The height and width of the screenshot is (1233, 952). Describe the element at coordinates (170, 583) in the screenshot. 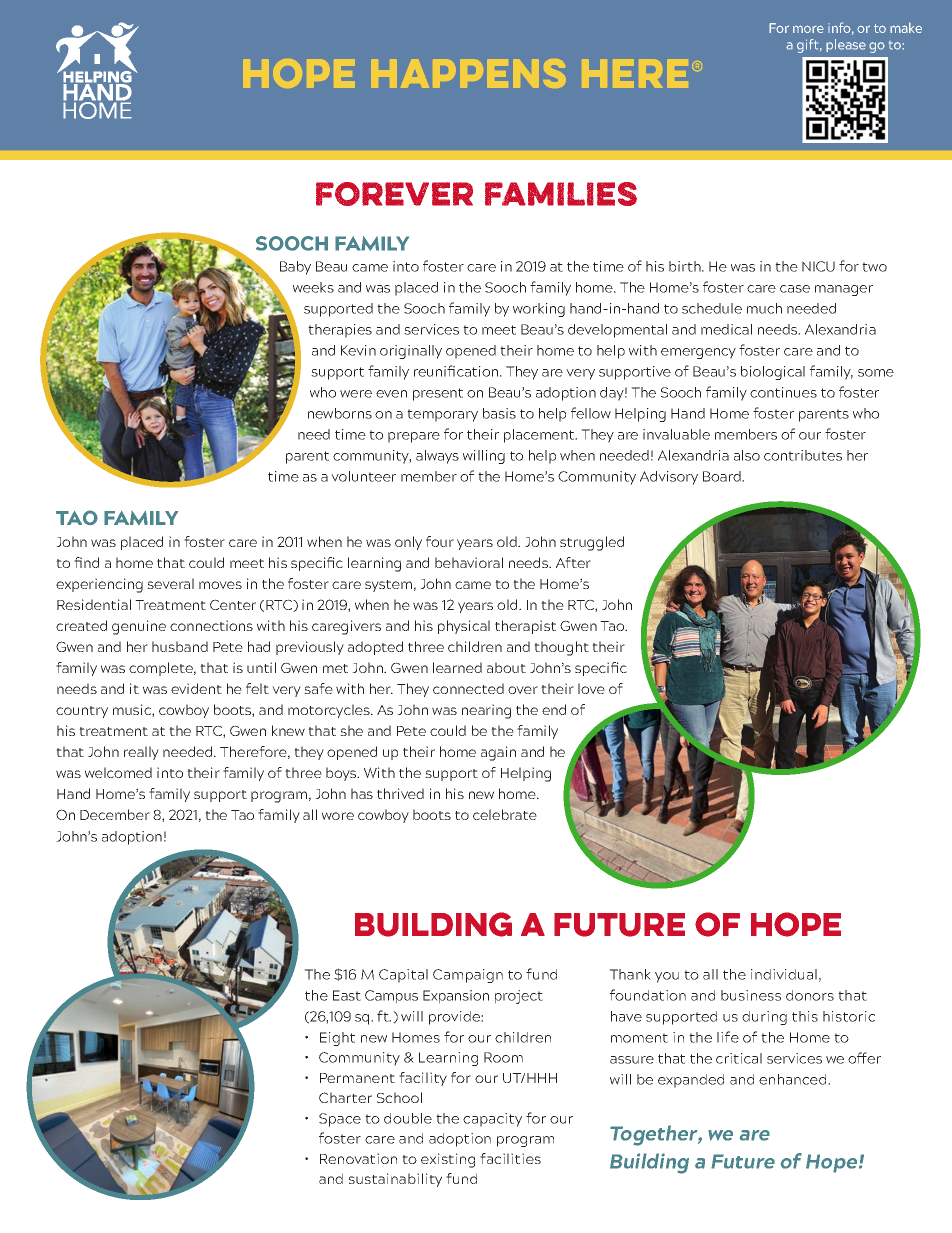

I see `several` at that location.
